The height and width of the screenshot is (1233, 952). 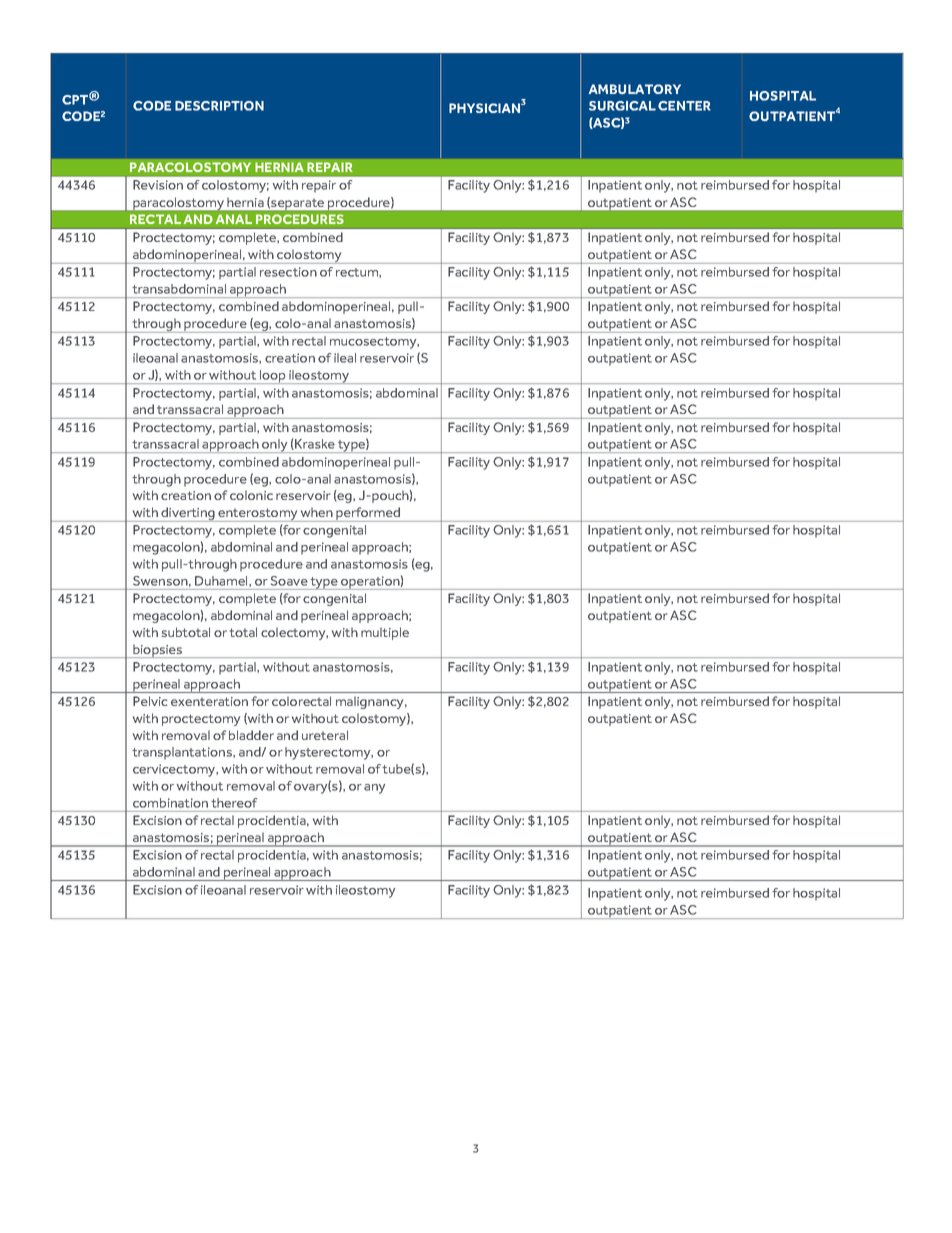 What do you see at coordinates (325, 735) in the screenshot?
I see `ureteral` at bounding box center [325, 735].
